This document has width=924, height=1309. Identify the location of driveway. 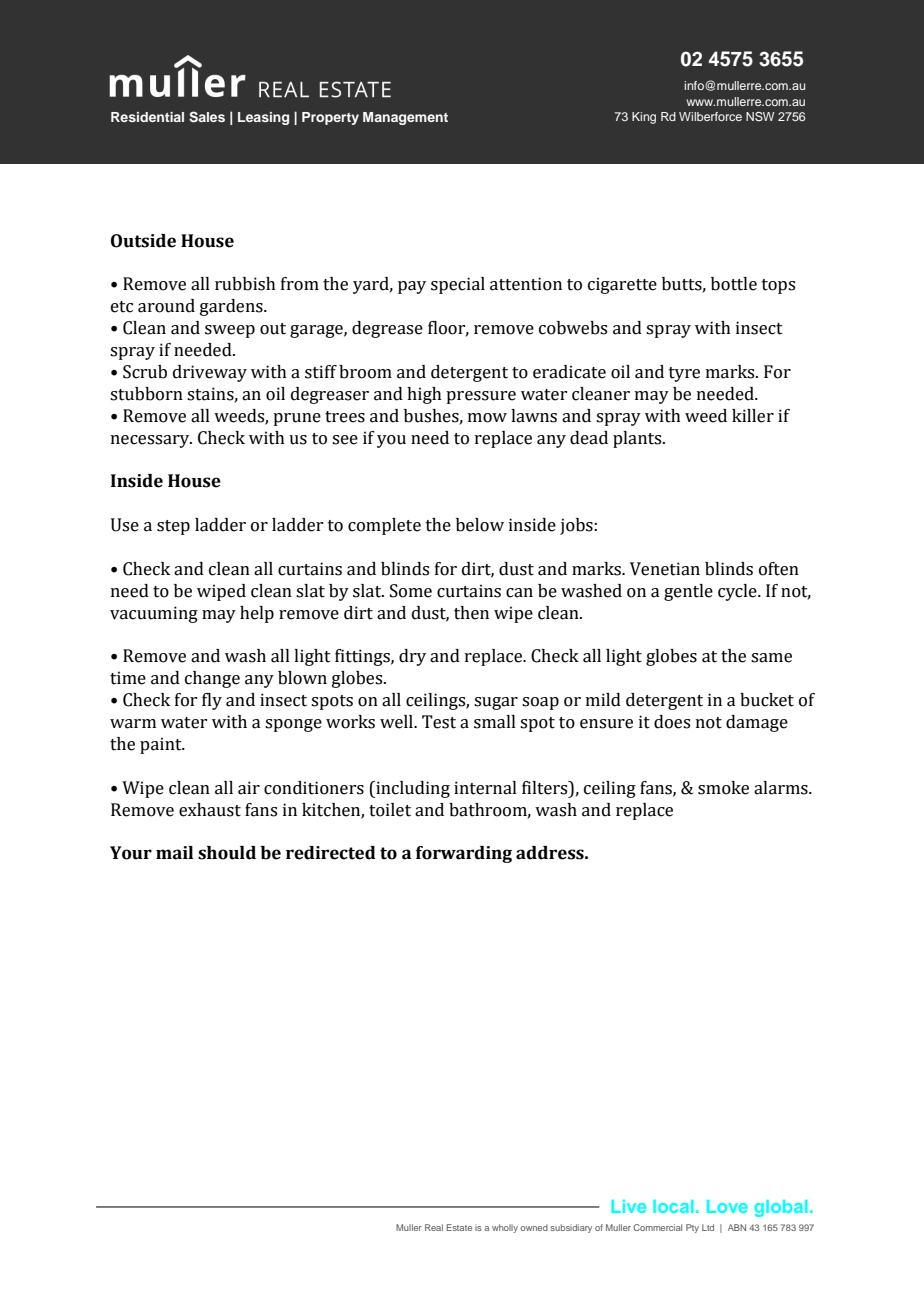
(210, 373).
